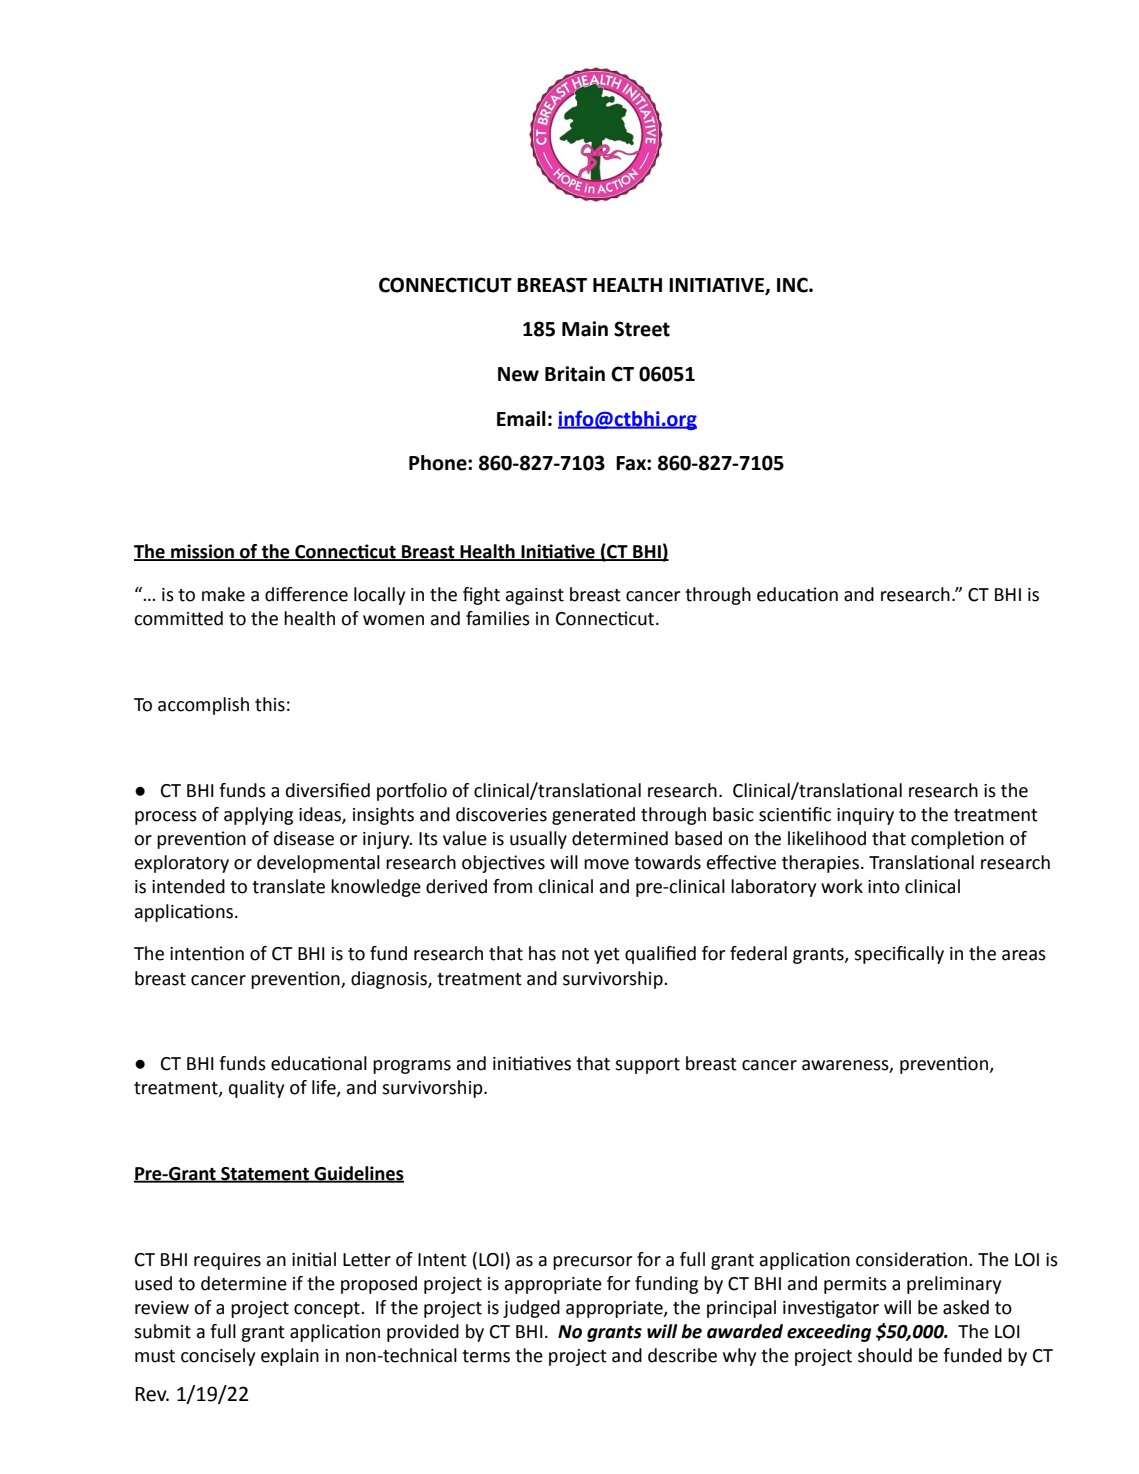 Image resolution: width=1139 pixels, height=1474 pixels. What do you see at coordinates (202, 552) in the document?
I see `mission` at bounding box center [202, 552].
